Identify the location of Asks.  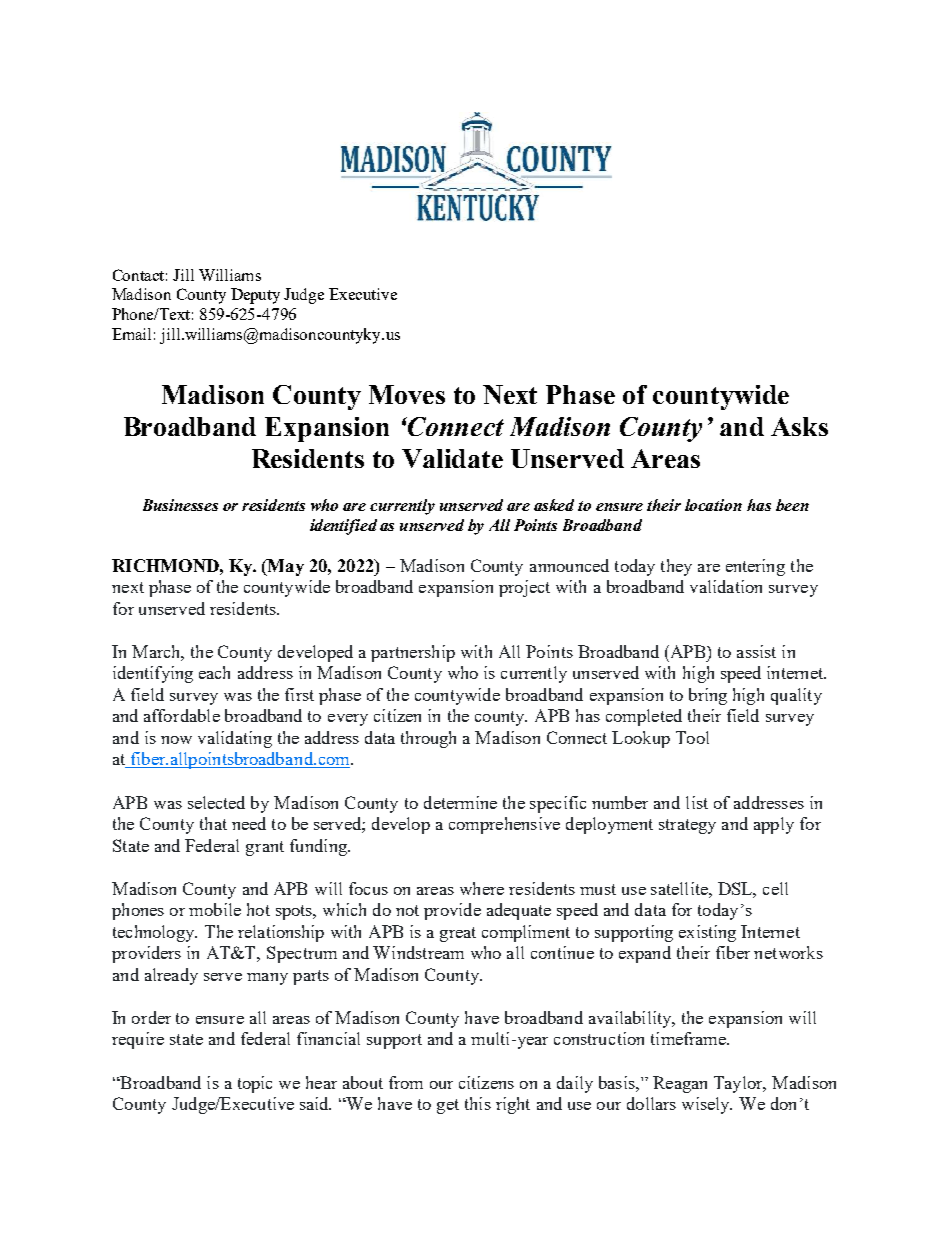
(799, 426).
